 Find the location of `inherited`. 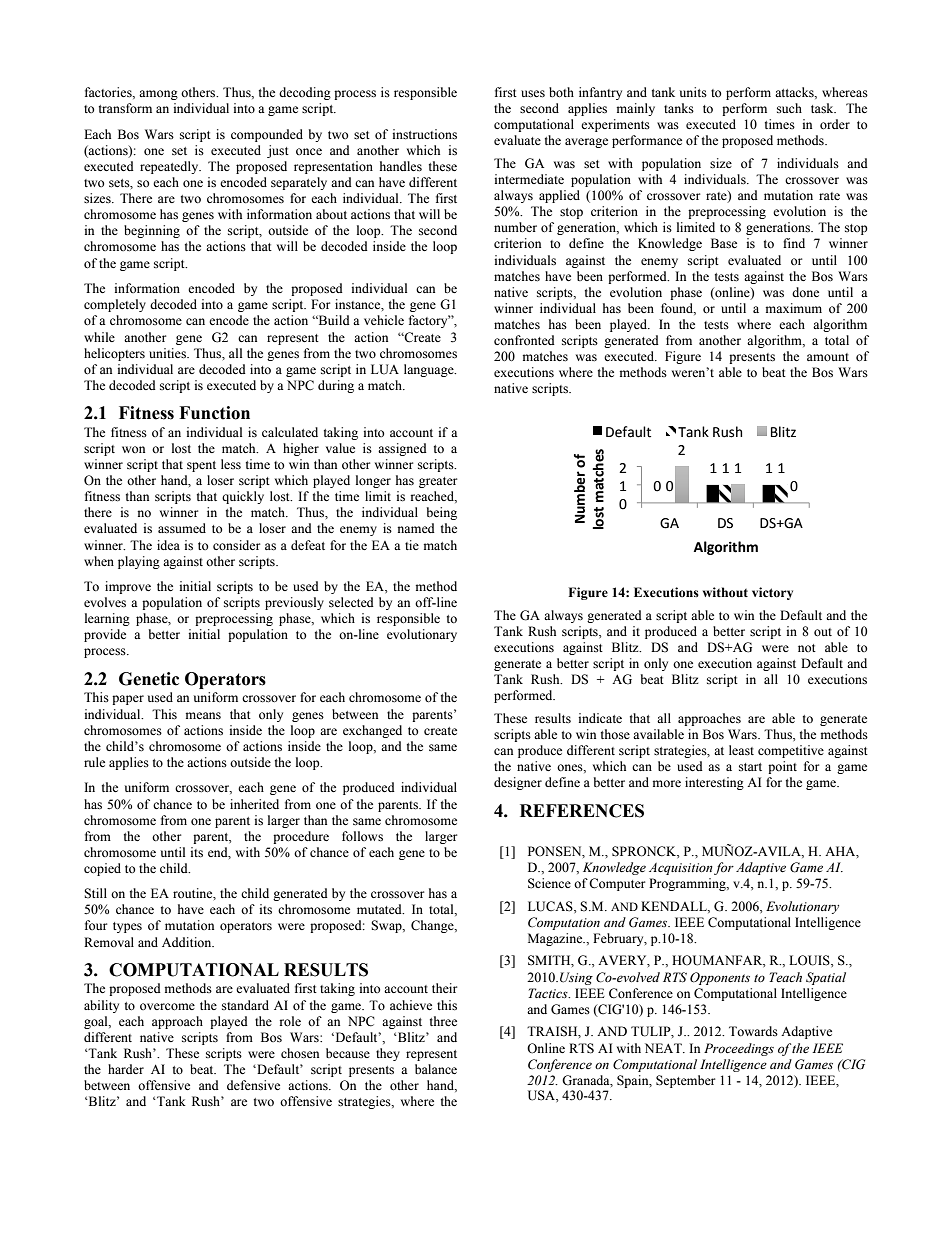

inherited is located at coordinates (254, 804).
